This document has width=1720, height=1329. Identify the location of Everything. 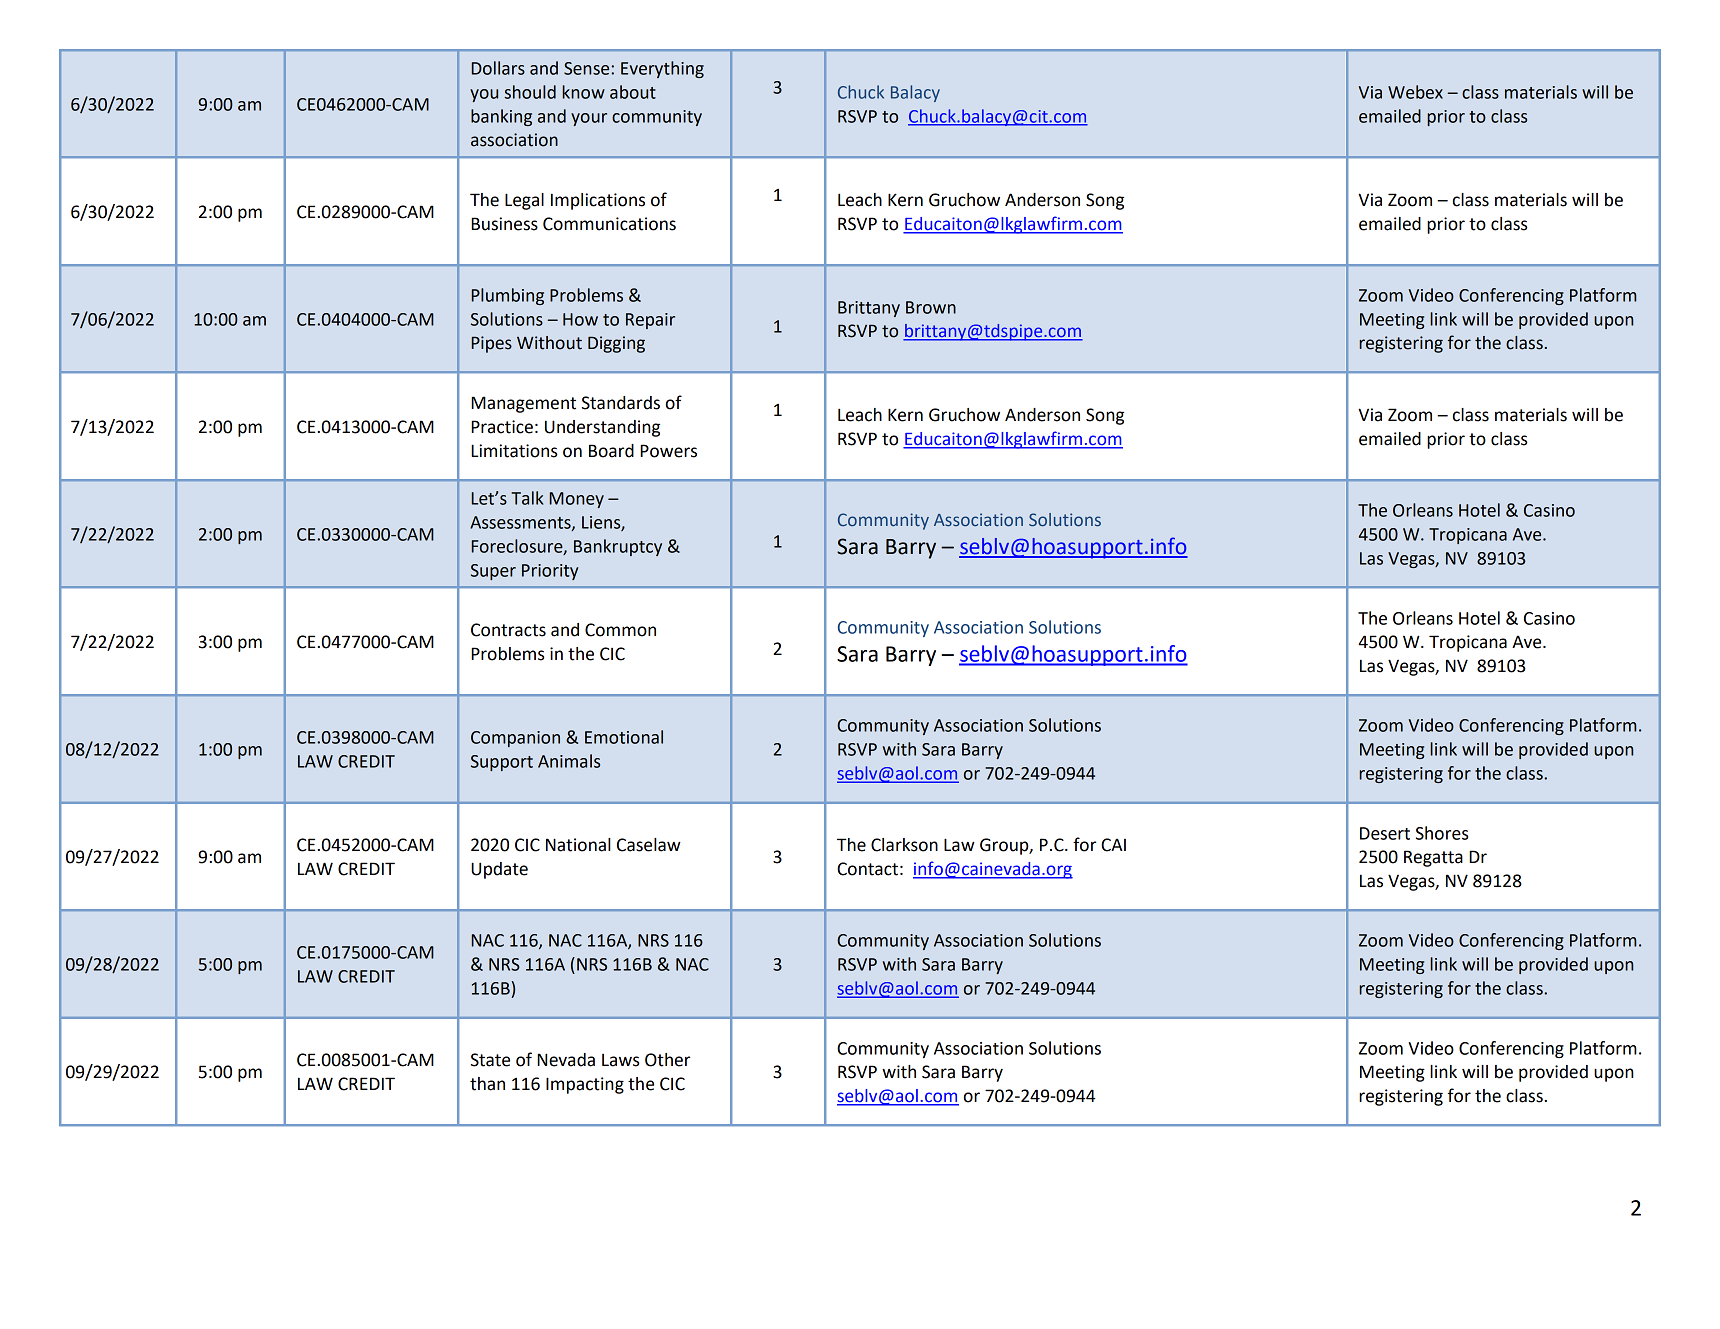
(662, 69).
